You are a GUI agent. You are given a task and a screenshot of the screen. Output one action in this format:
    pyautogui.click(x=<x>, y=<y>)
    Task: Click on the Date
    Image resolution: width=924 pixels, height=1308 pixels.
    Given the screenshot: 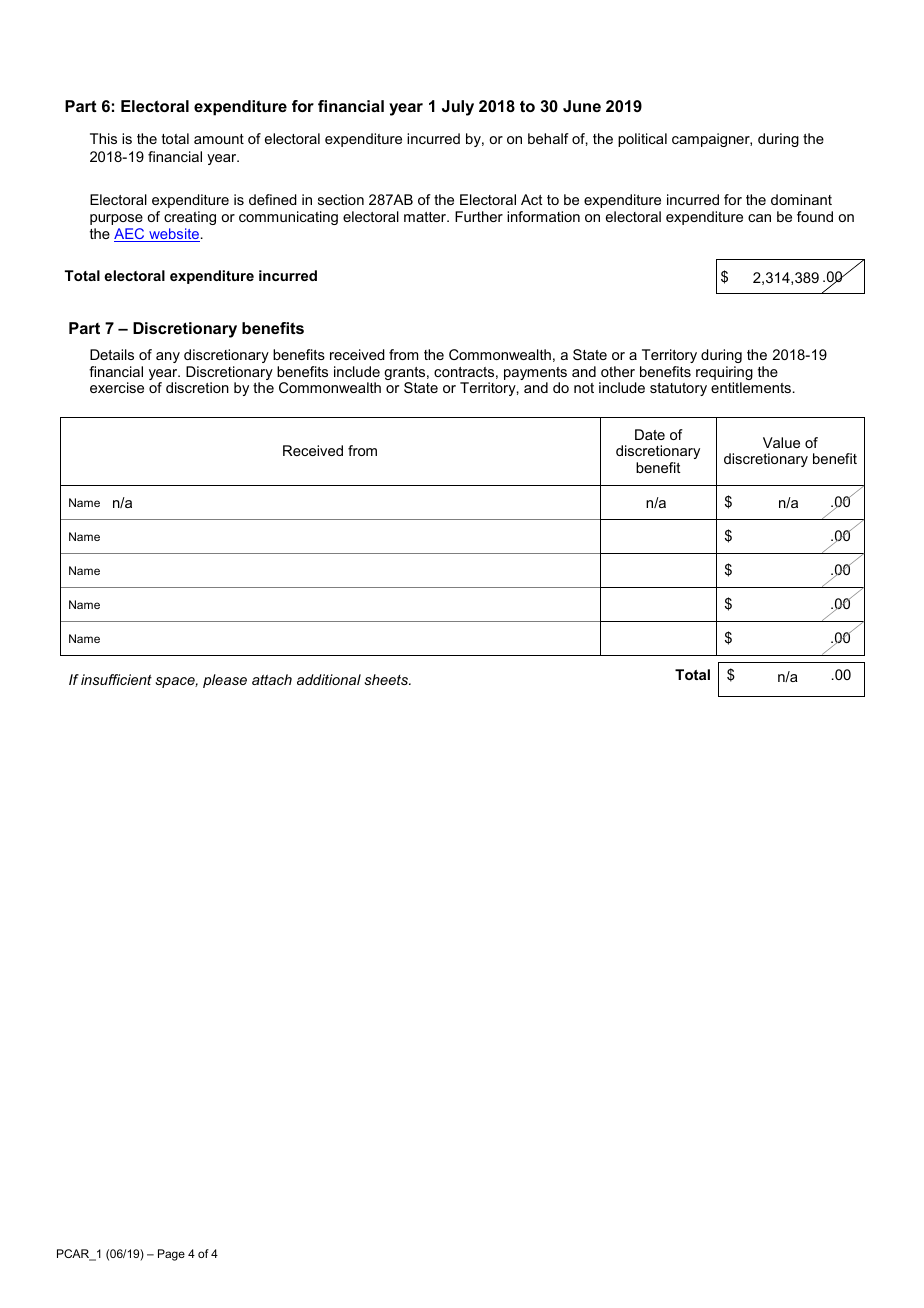 What is the action you would take?
    pyautogui.click(x=650, y=434)
